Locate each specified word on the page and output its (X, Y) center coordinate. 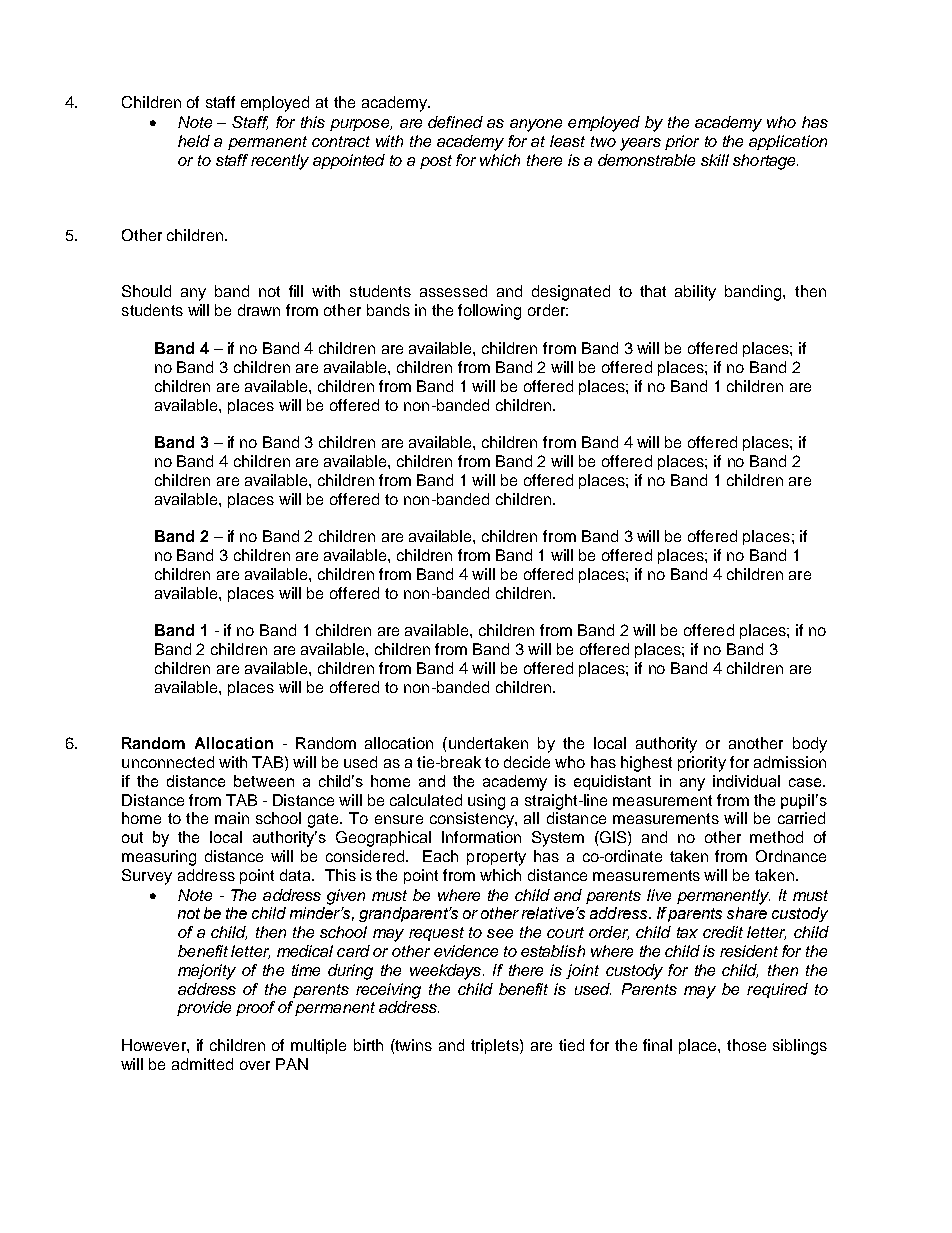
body (810, 745)
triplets (496, 1046)
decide (527, 762)
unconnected (168, 762)
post (436, 162)
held (194, 141)
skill (715, 160)
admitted (202, 1064)
